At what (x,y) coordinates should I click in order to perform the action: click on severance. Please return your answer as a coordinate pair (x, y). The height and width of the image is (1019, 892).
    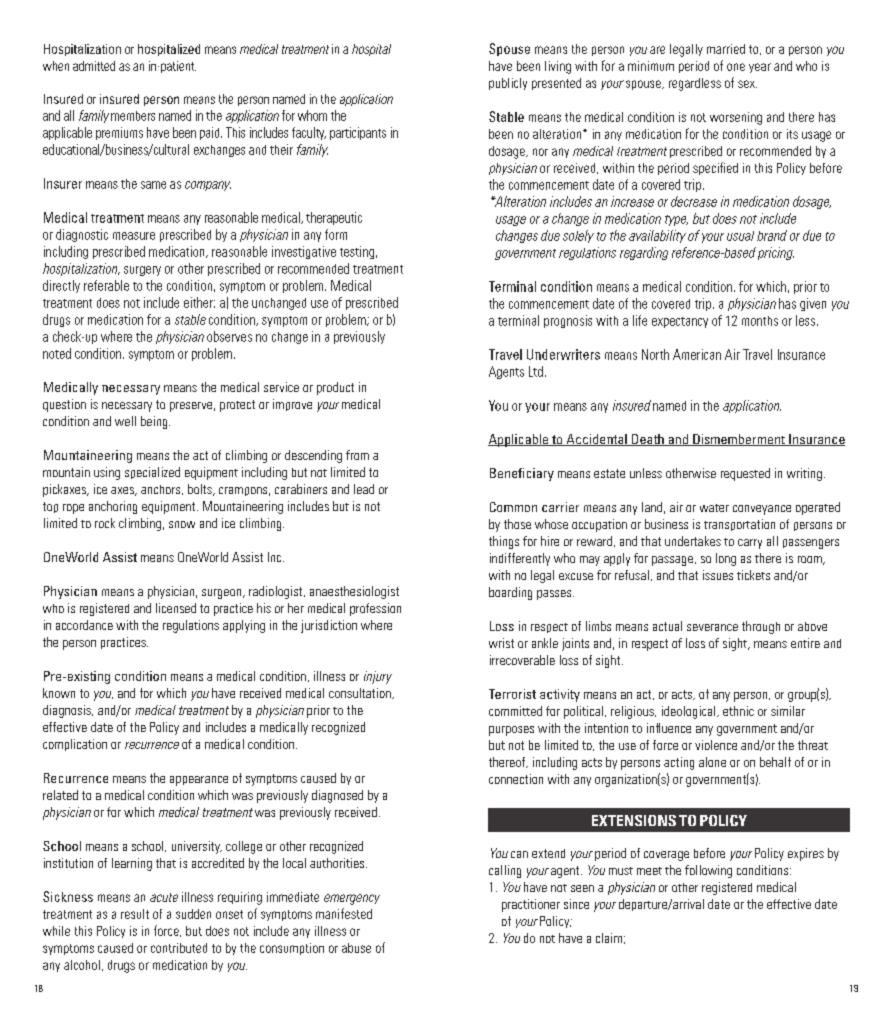
    Looking at the image, I should click on (712, 627).
